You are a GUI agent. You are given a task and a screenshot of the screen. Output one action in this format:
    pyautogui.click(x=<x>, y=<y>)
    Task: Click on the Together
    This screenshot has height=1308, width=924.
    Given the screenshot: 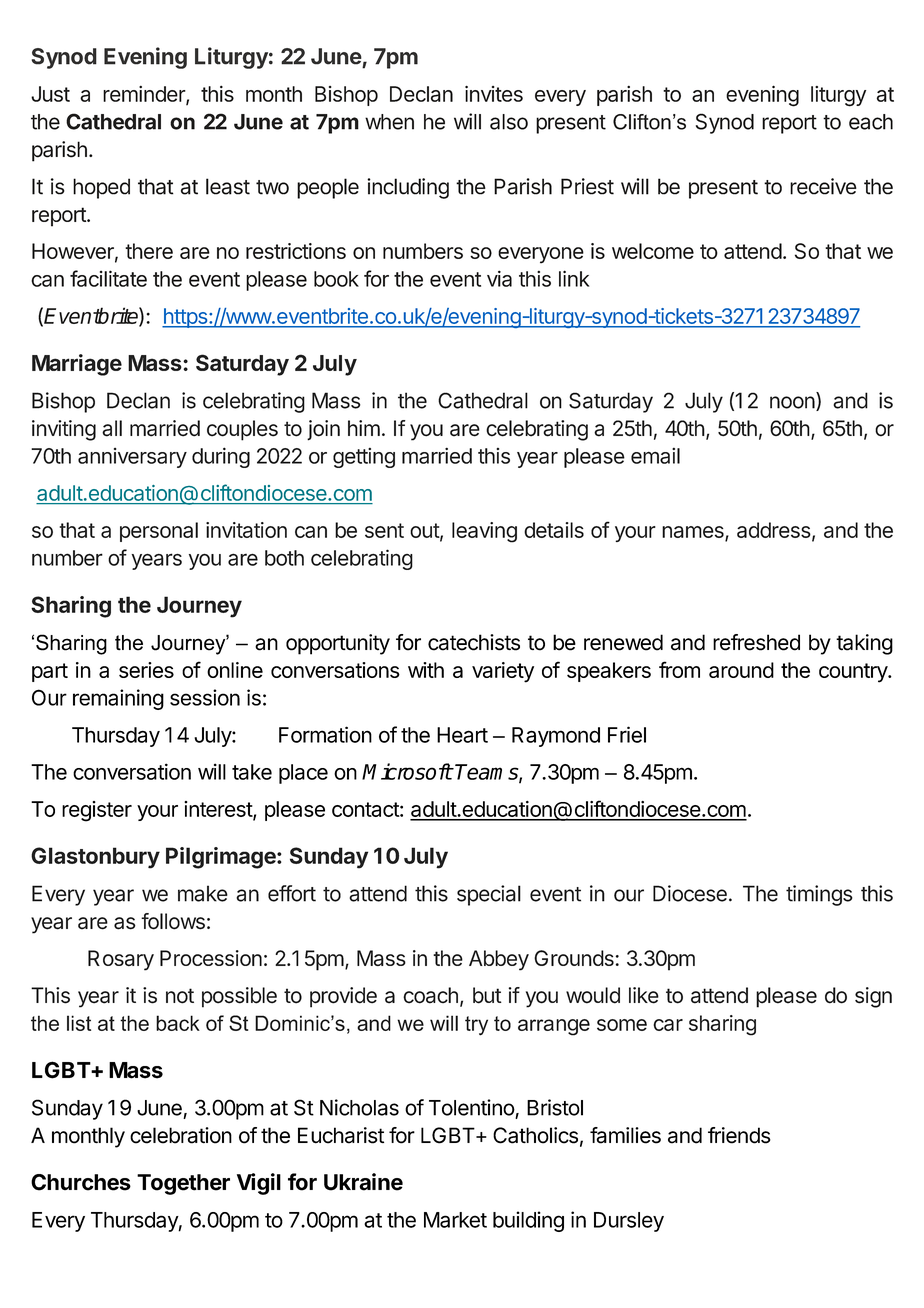 What is the action you would take?
    pyautogui.click(x=183, y=1184)
